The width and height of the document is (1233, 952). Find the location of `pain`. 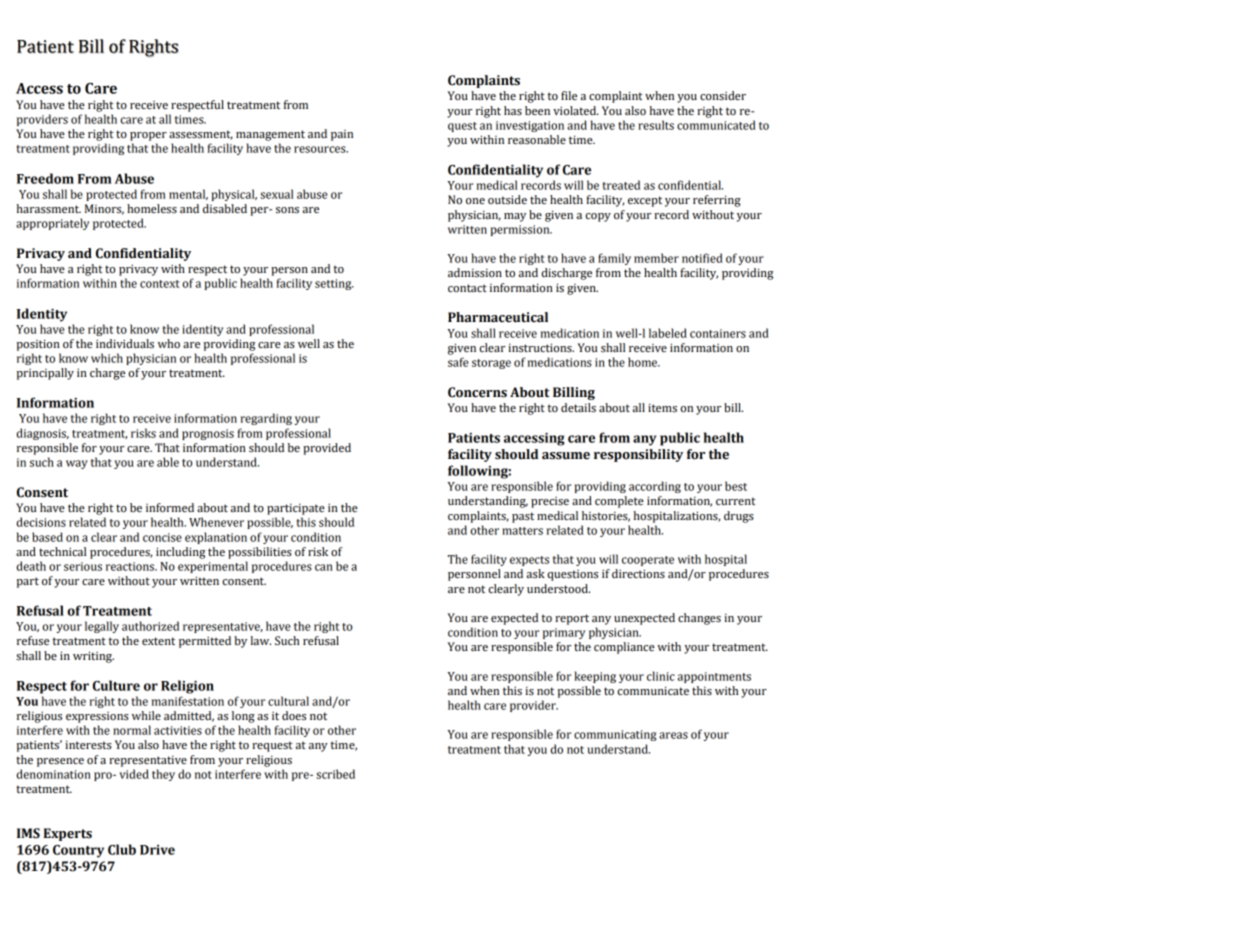

pain is located at coordinates (342, 135).
